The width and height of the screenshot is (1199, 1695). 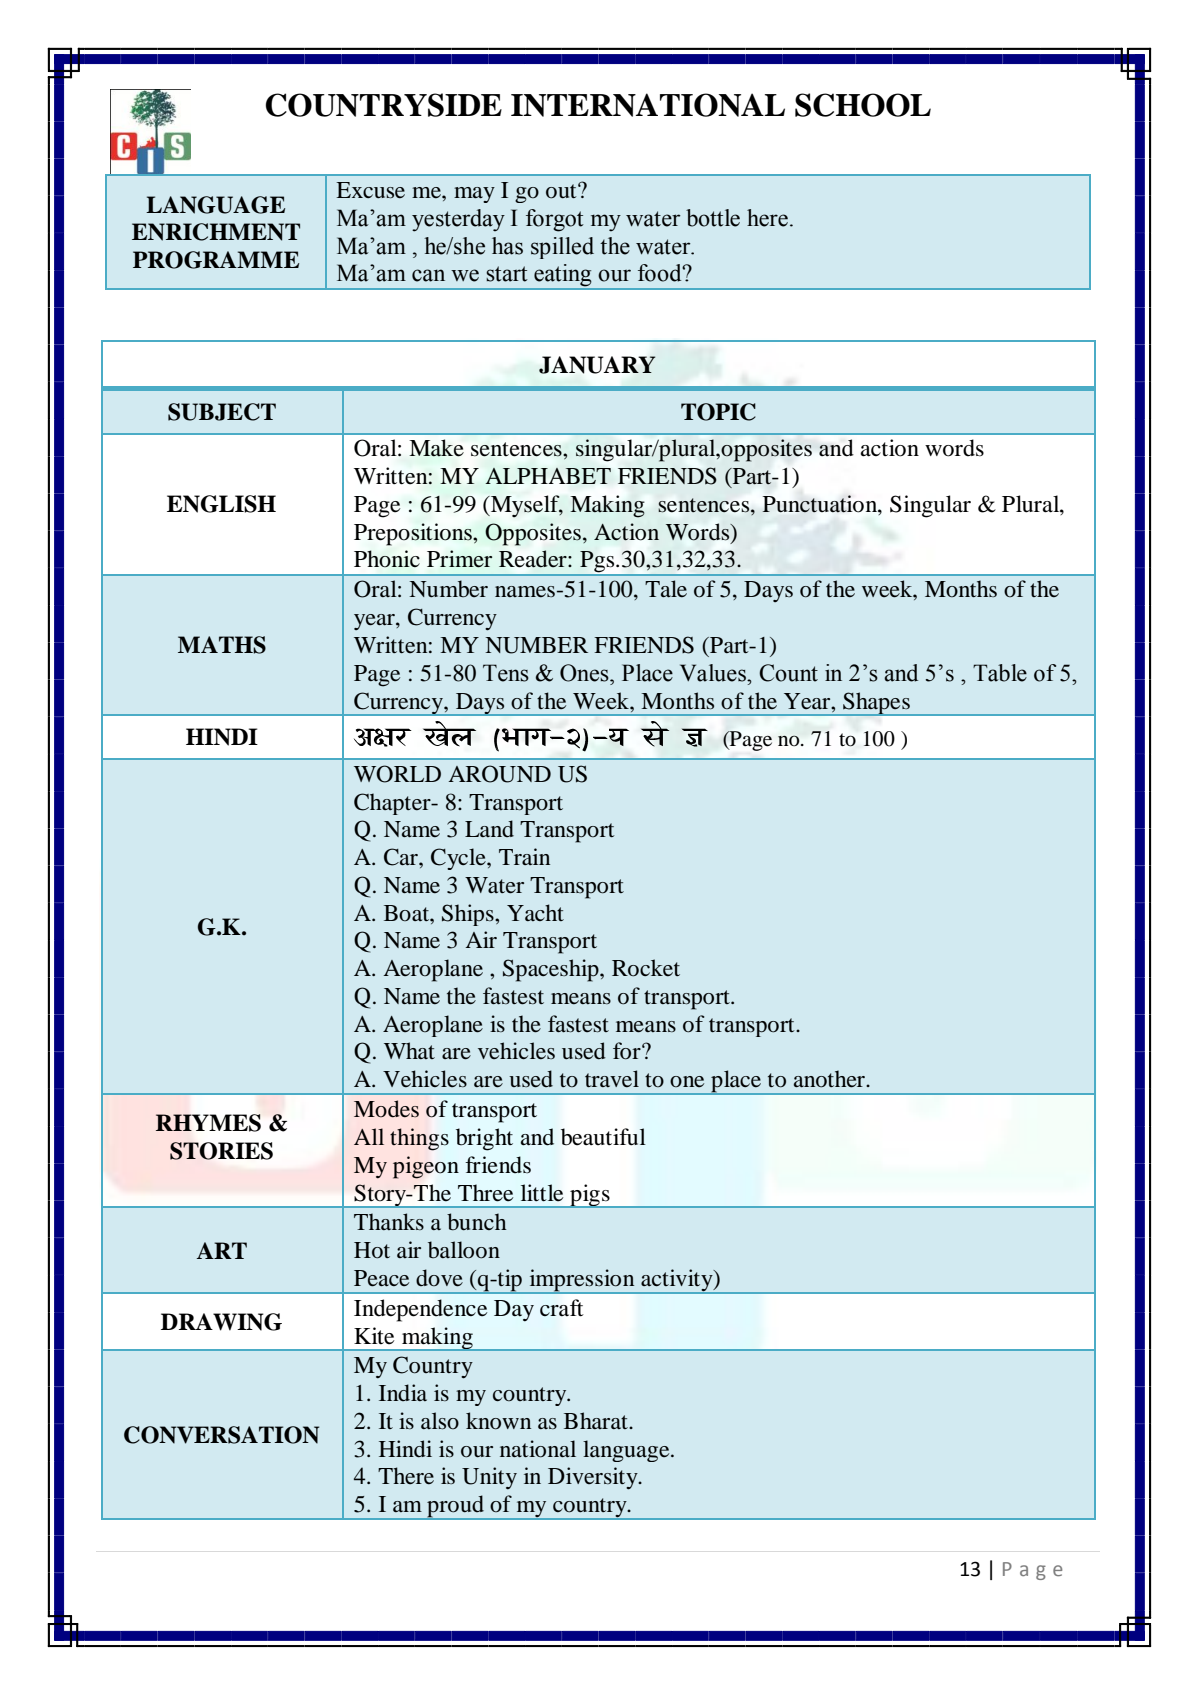 I want to click on Train, so click(x=524, y=856).
